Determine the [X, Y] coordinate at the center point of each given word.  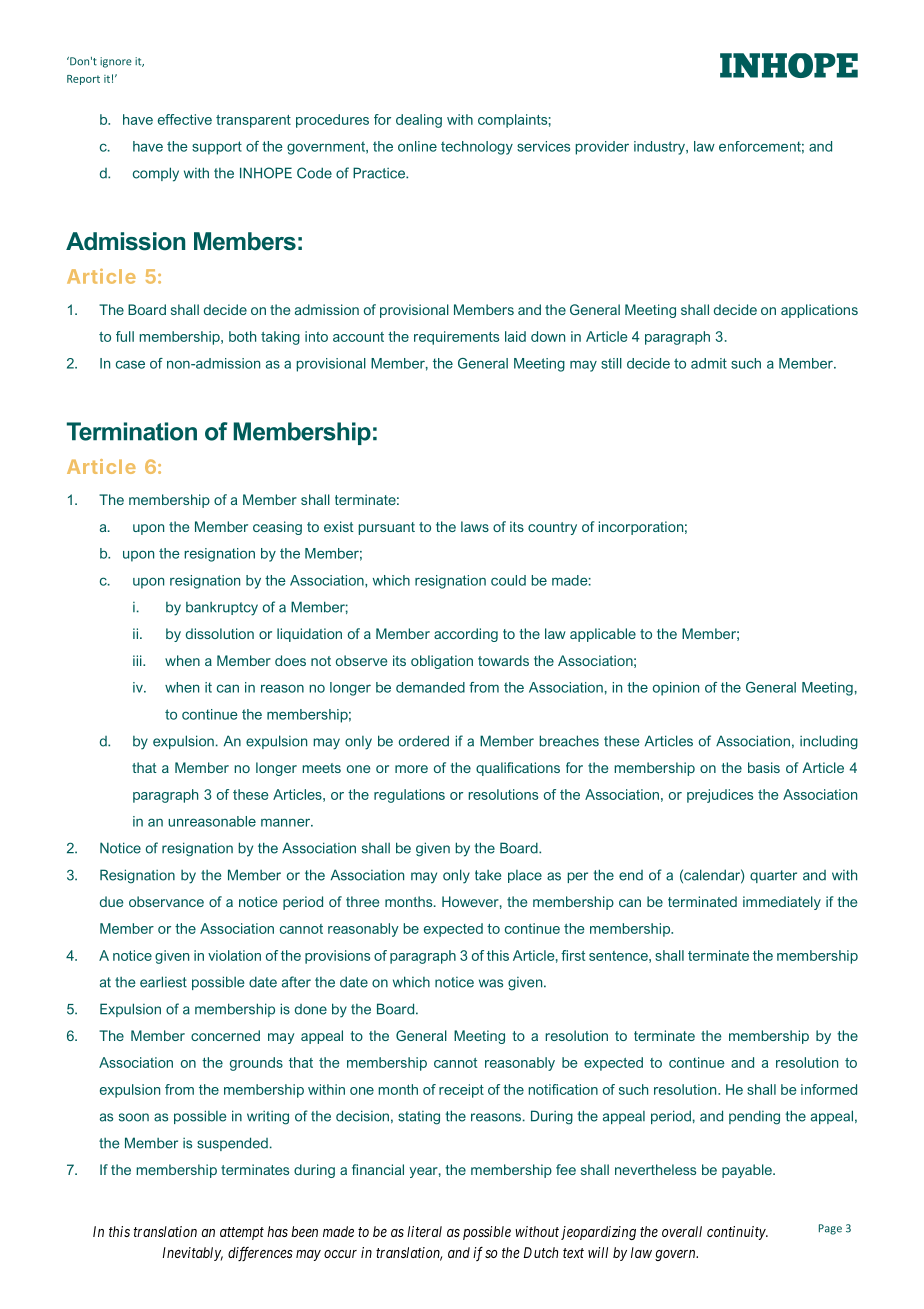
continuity [737, 1233]
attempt [242, 1233]
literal [424, 1231]
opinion [676, 689]
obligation [442, 662]
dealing [419, 121]
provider [602, 148]
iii [138, 660]
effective [185, 119]
